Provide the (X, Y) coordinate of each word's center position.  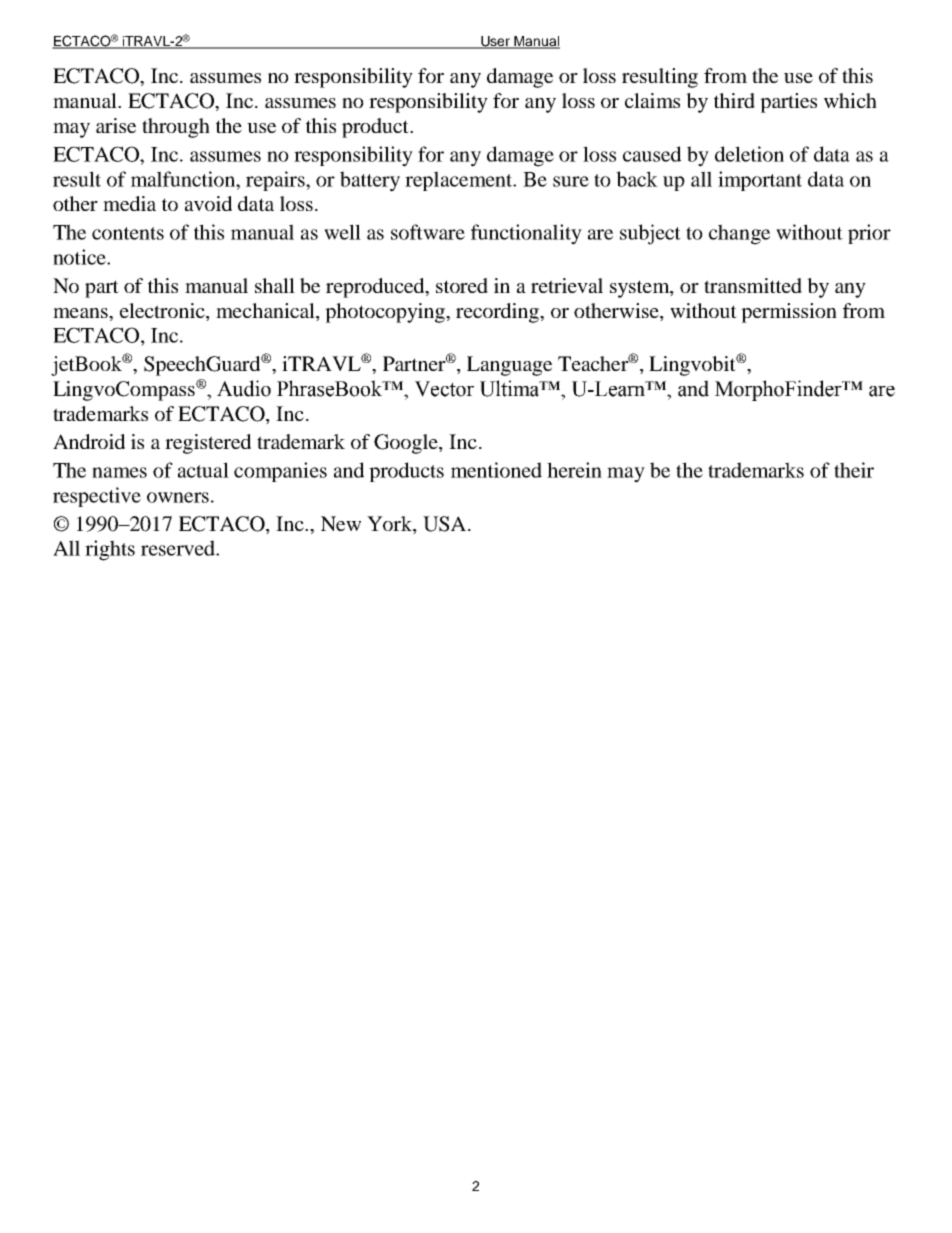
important (760, 181)
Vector (444, 389)
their (854, 470)
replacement (460, 181)
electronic (163, 310)
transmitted (753, 285)
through (176, 128)
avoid (208, 203)
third (734, 100)
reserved (179, 548)
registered (208, 444)
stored (462, 285)
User (496, 42)
